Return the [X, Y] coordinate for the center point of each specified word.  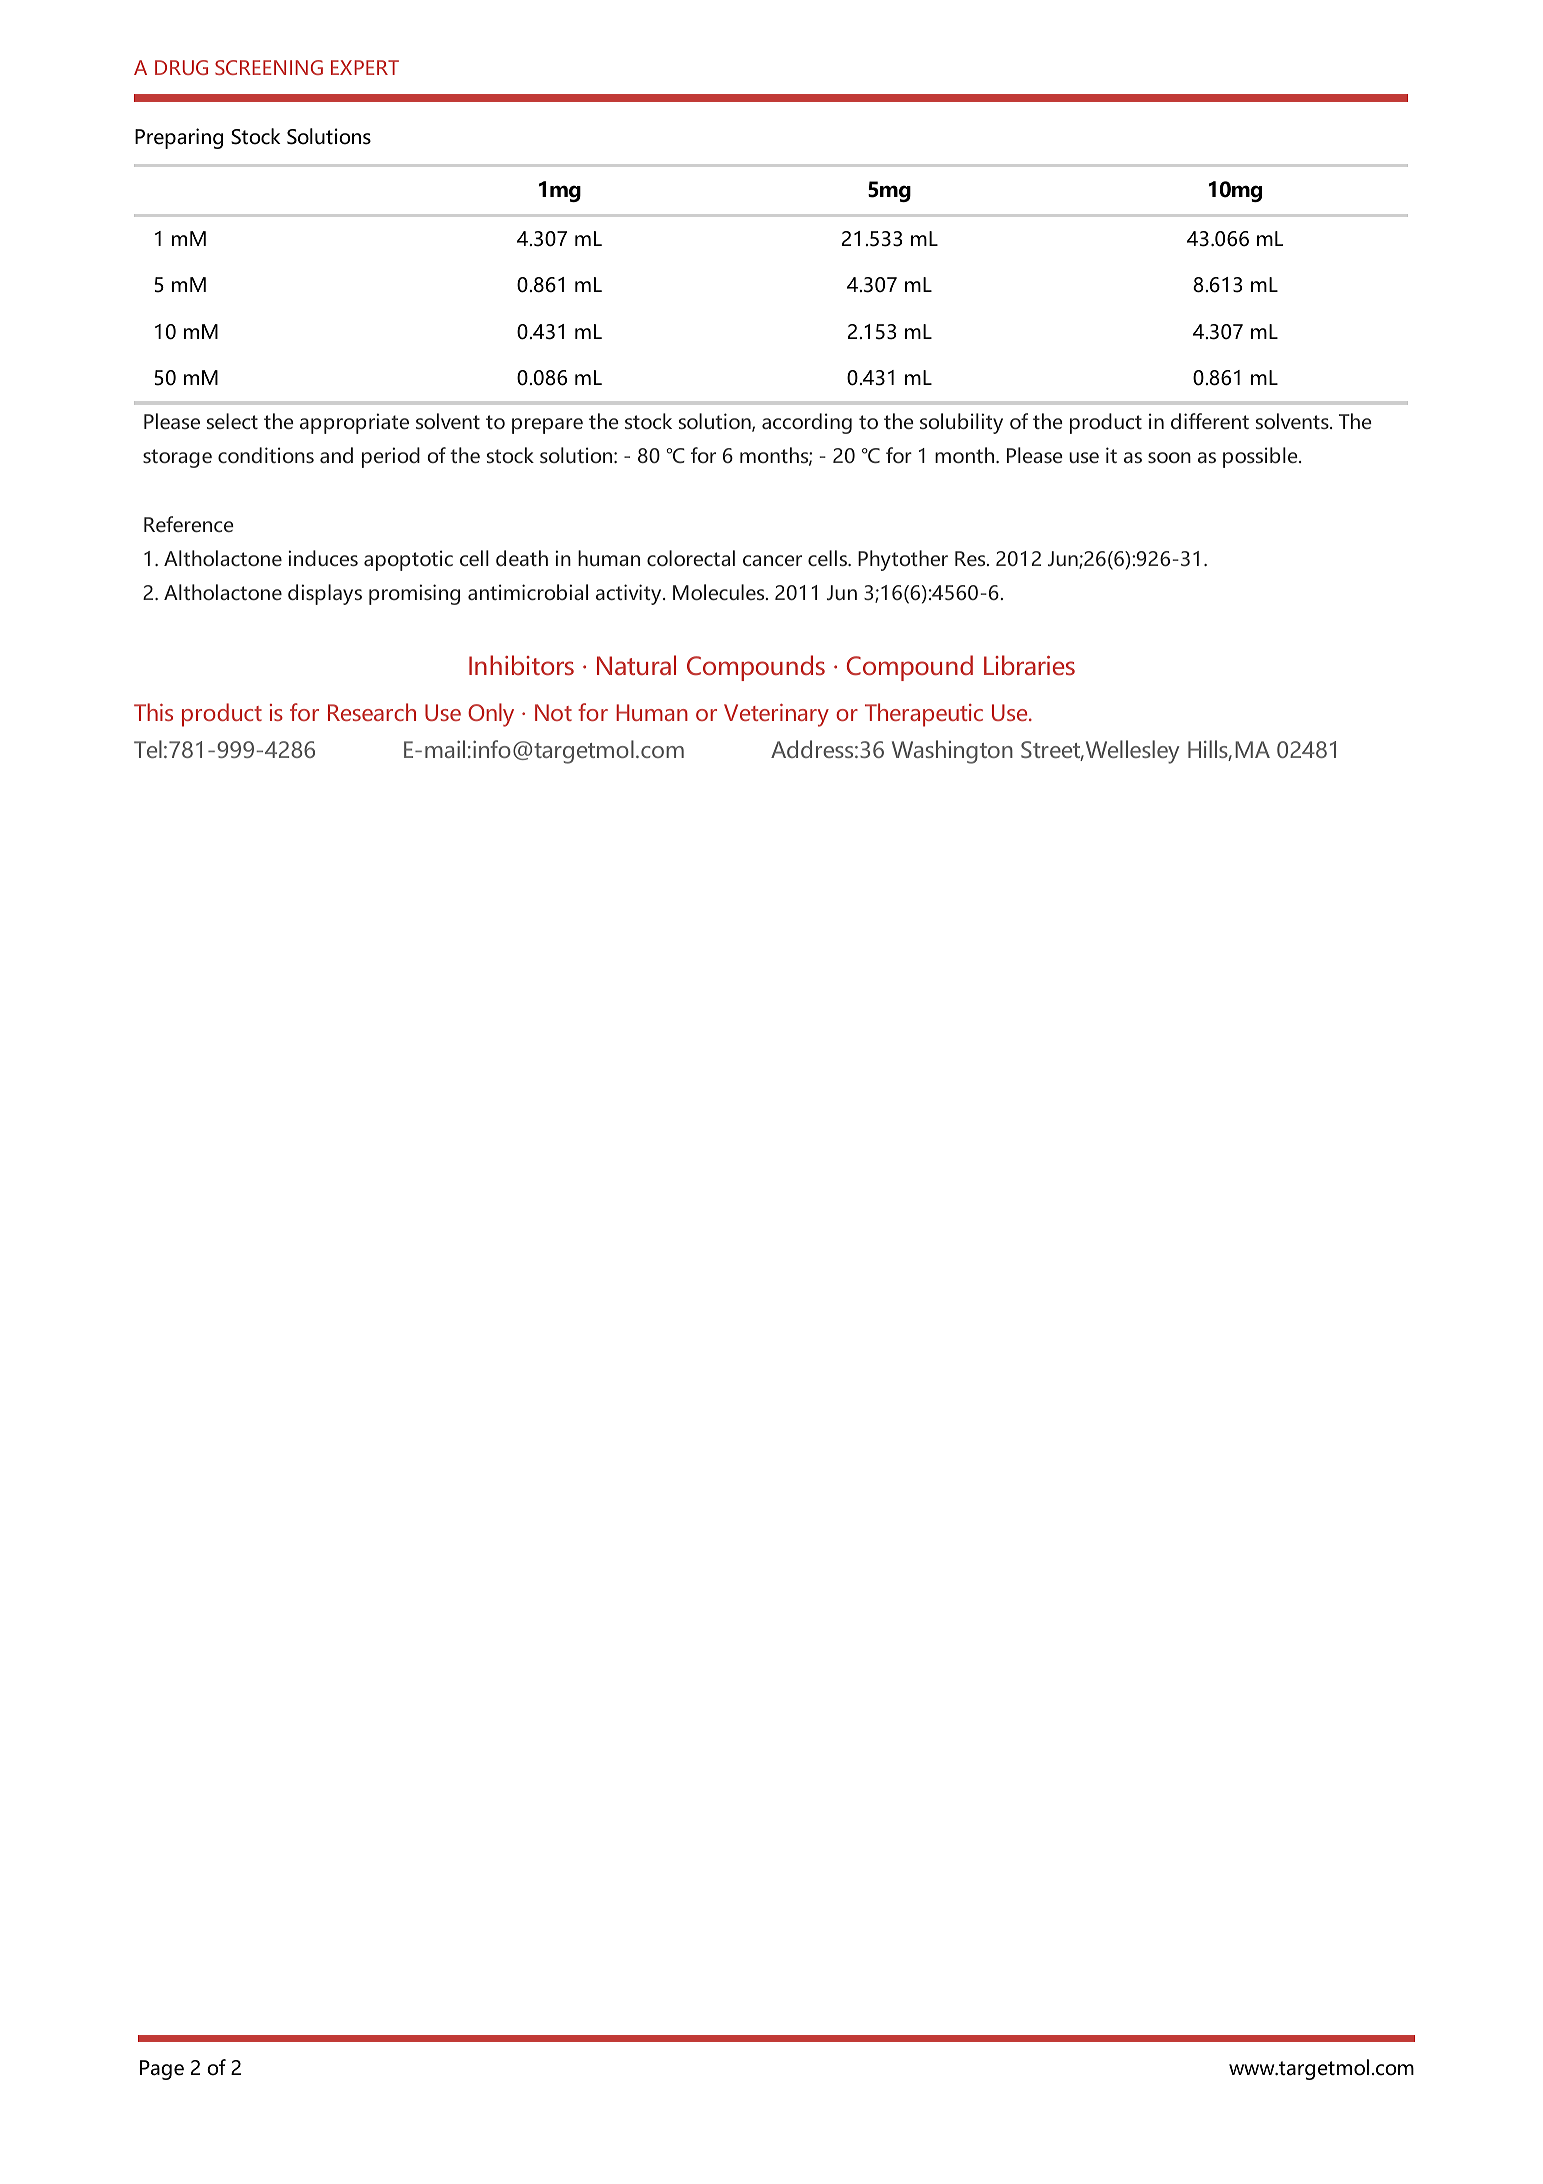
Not [553, 712]
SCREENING [269, 67]
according [807, 423]
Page [162, 2070]
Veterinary [776, 715]
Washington [952, 752]
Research [372, 712]
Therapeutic [924, 715]
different [1210, 421]
